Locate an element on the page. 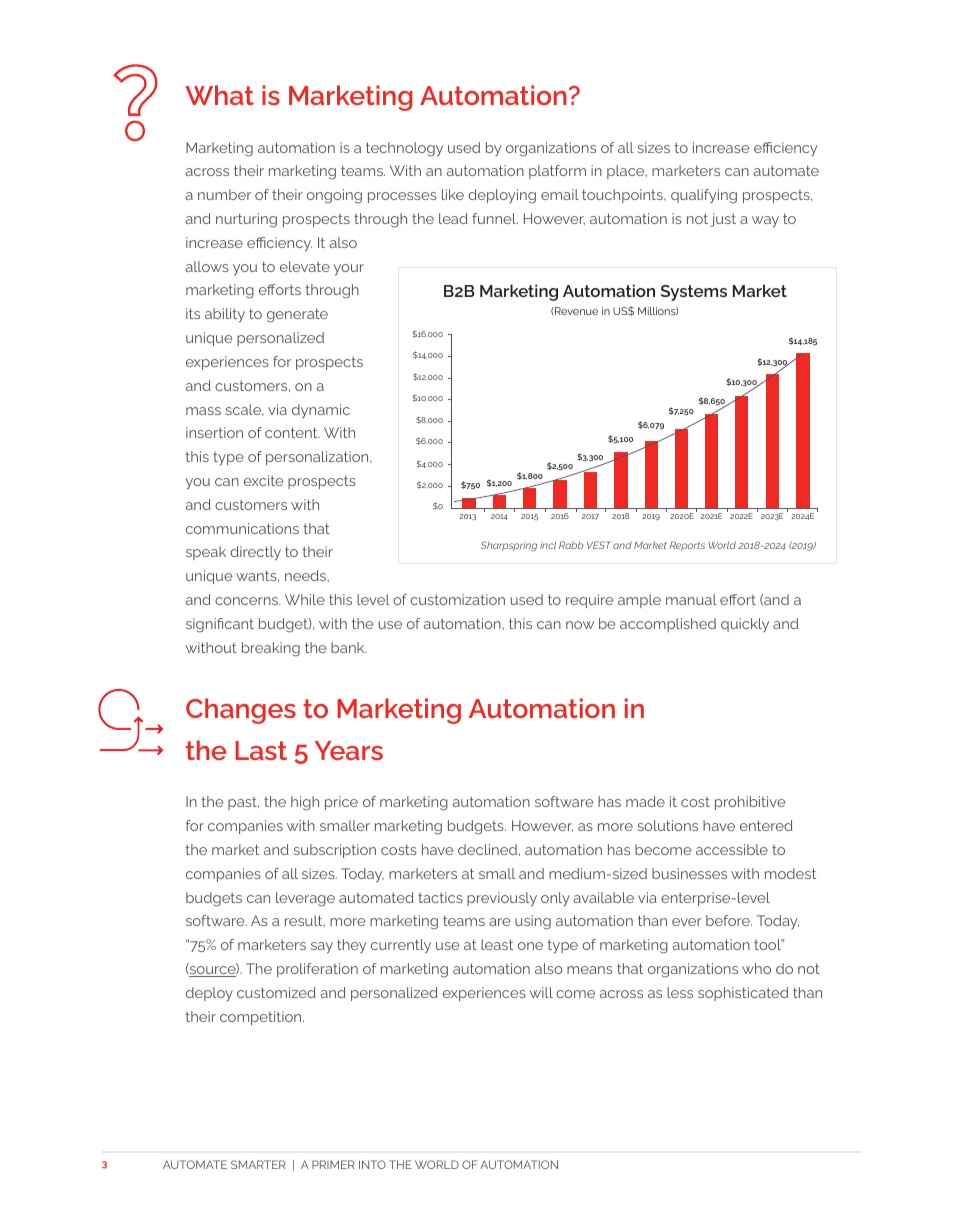 This page has width=964, height=1232. platform is located at coordinates (557, 172).
